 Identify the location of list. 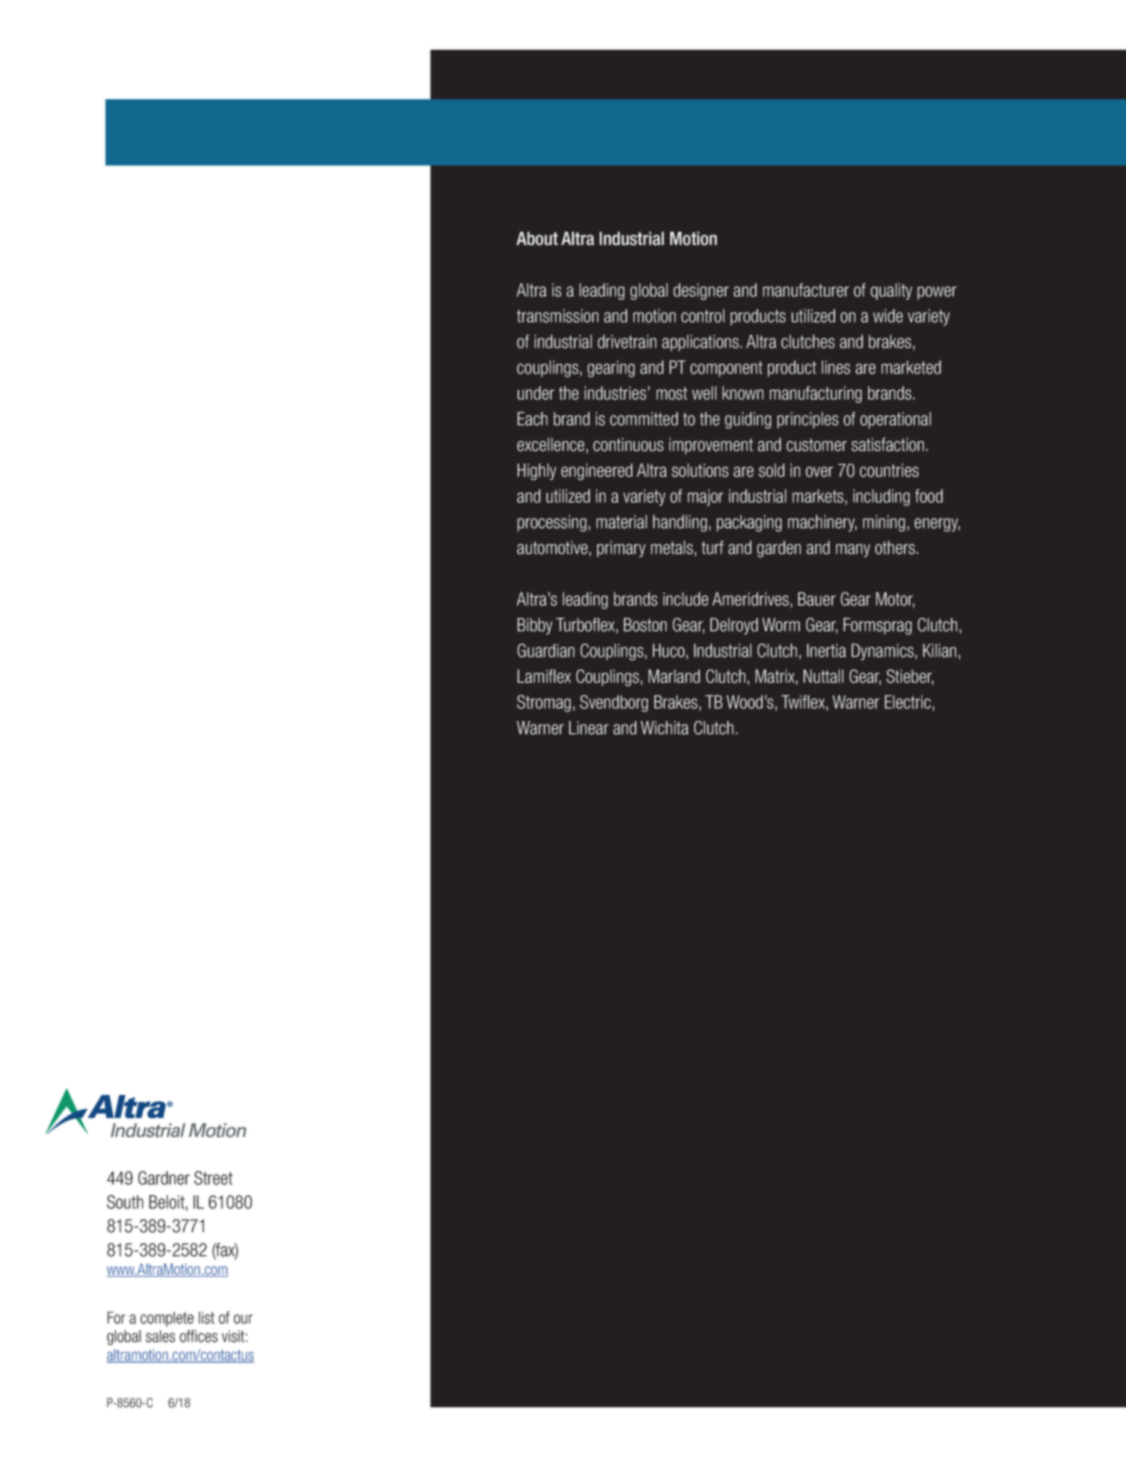
(207, 1317).
